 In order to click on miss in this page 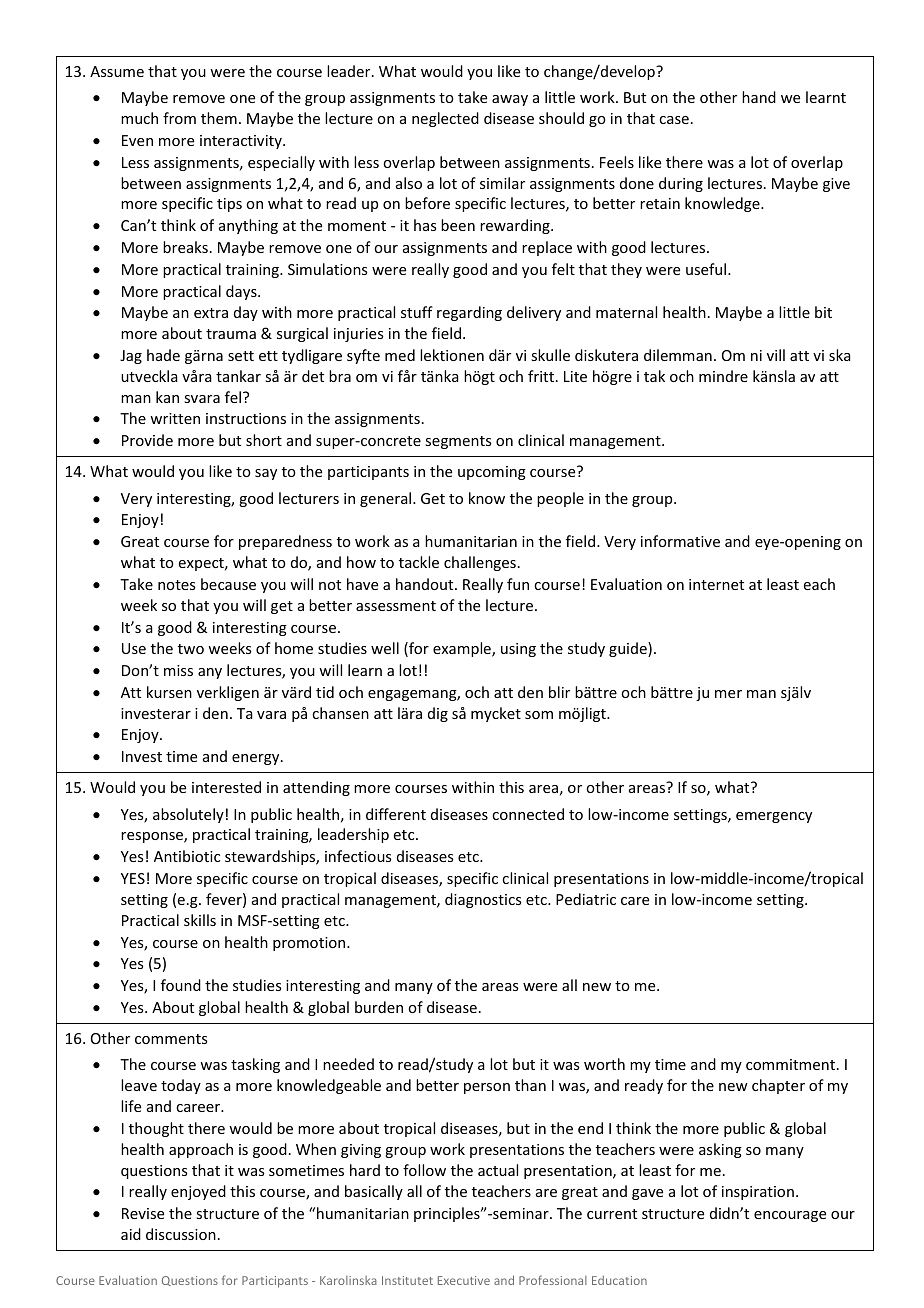, I will do `click(178, 670)`.
